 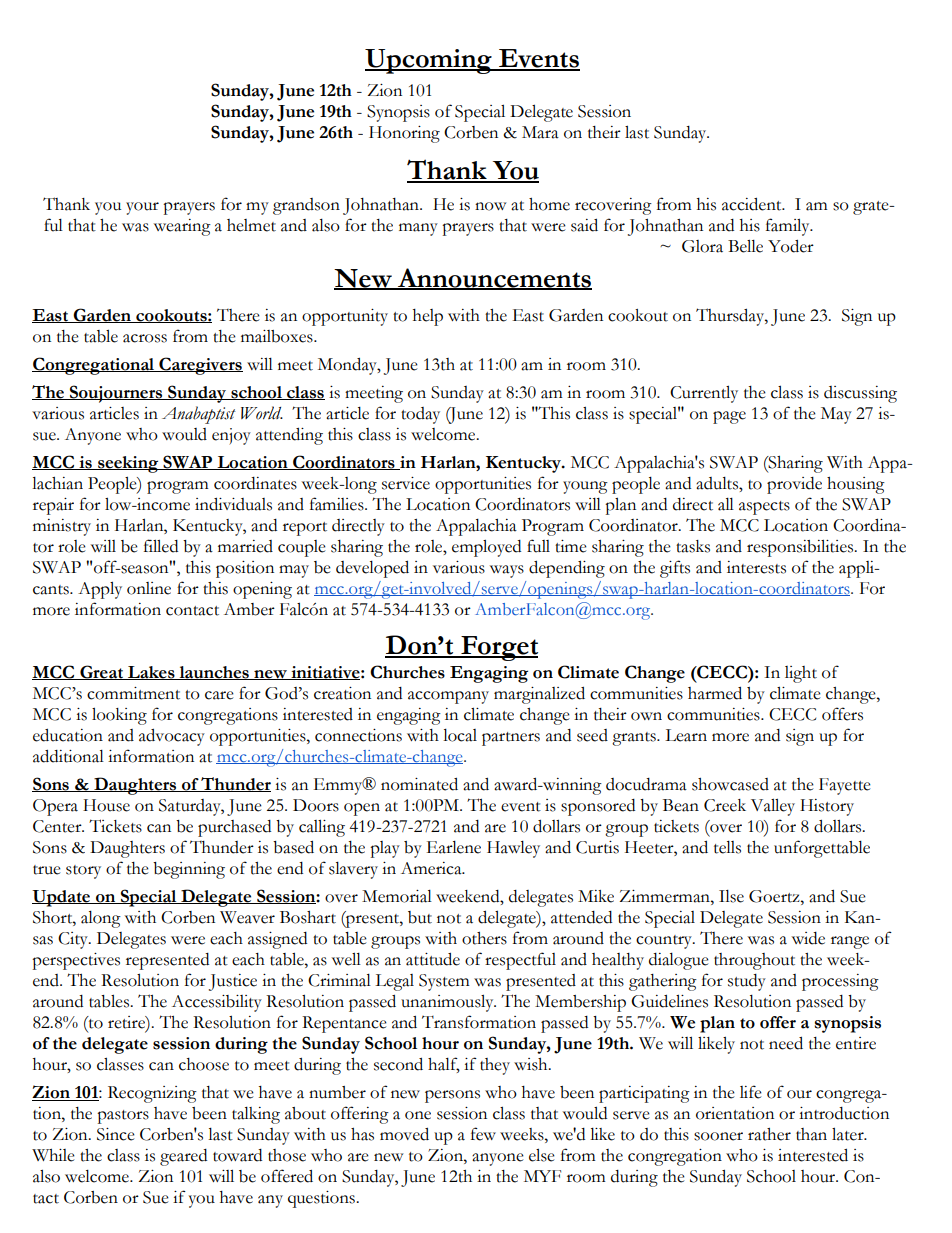 I want to click on accident, so click(x=753, y=204).
